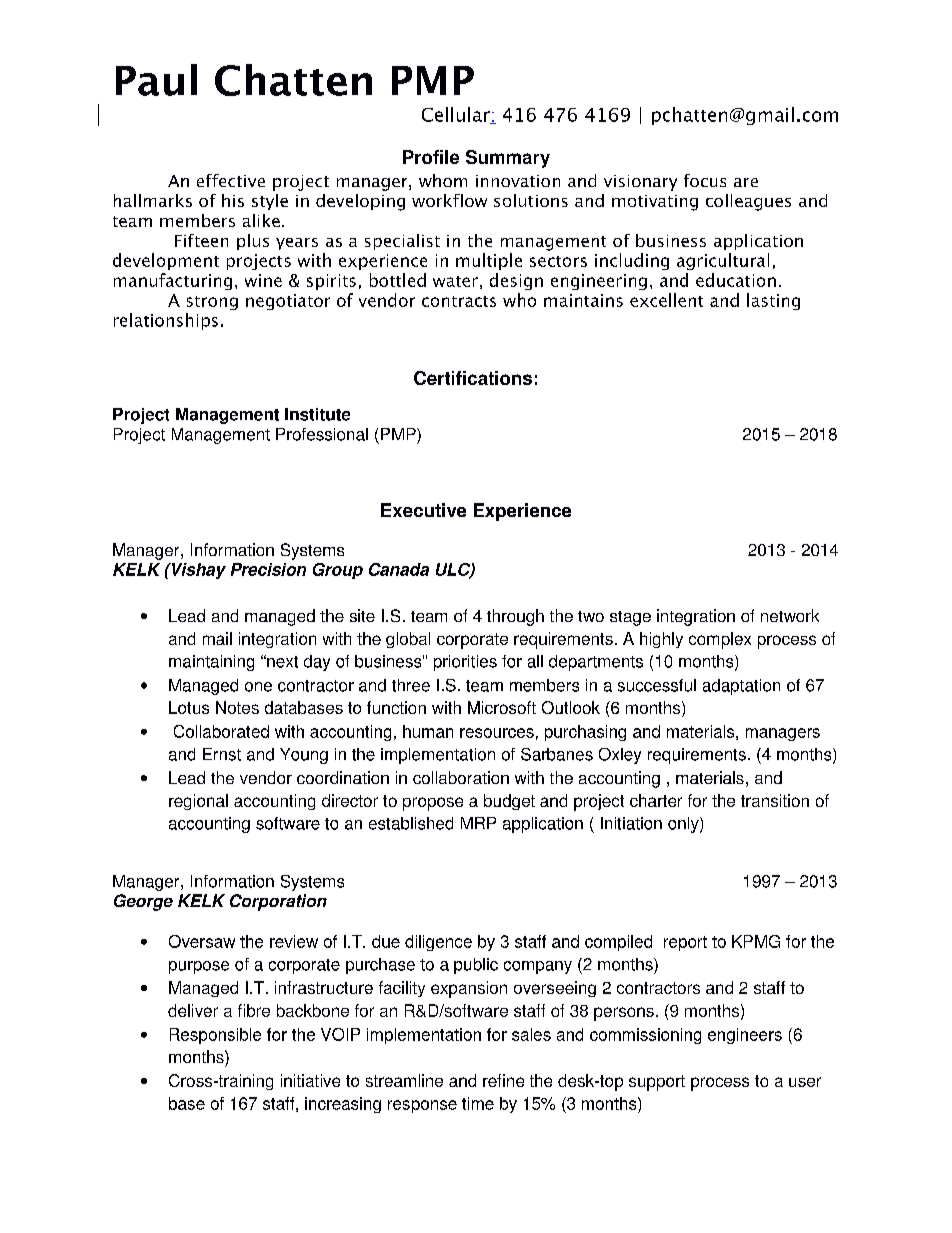  Describe the element at coordinates (156, 80) in the screenshot. I see `Paul` at that location.
